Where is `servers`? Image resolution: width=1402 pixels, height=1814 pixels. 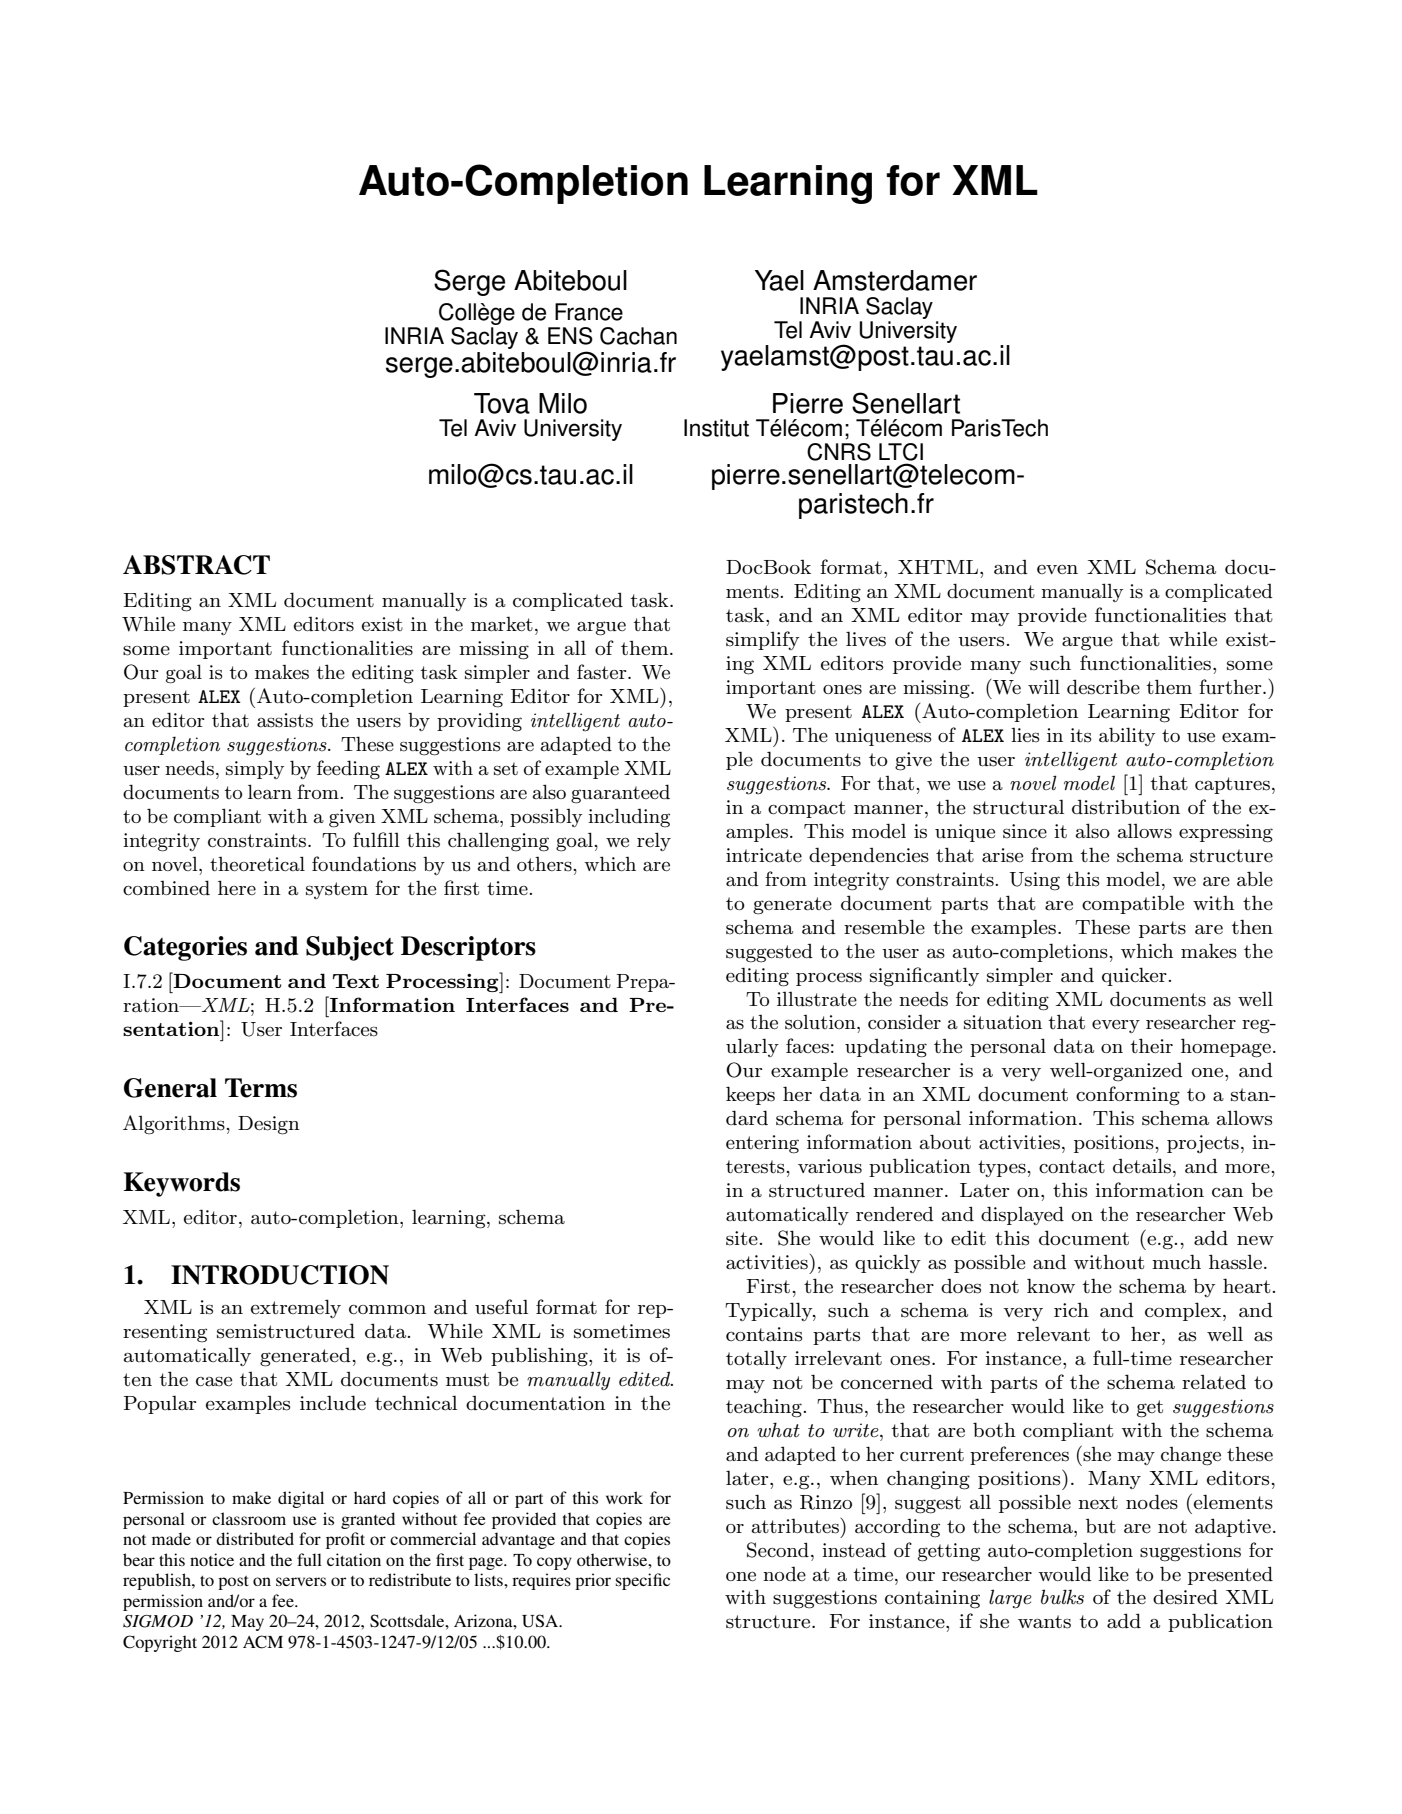 servers is located at coordinates (301, 1581).
